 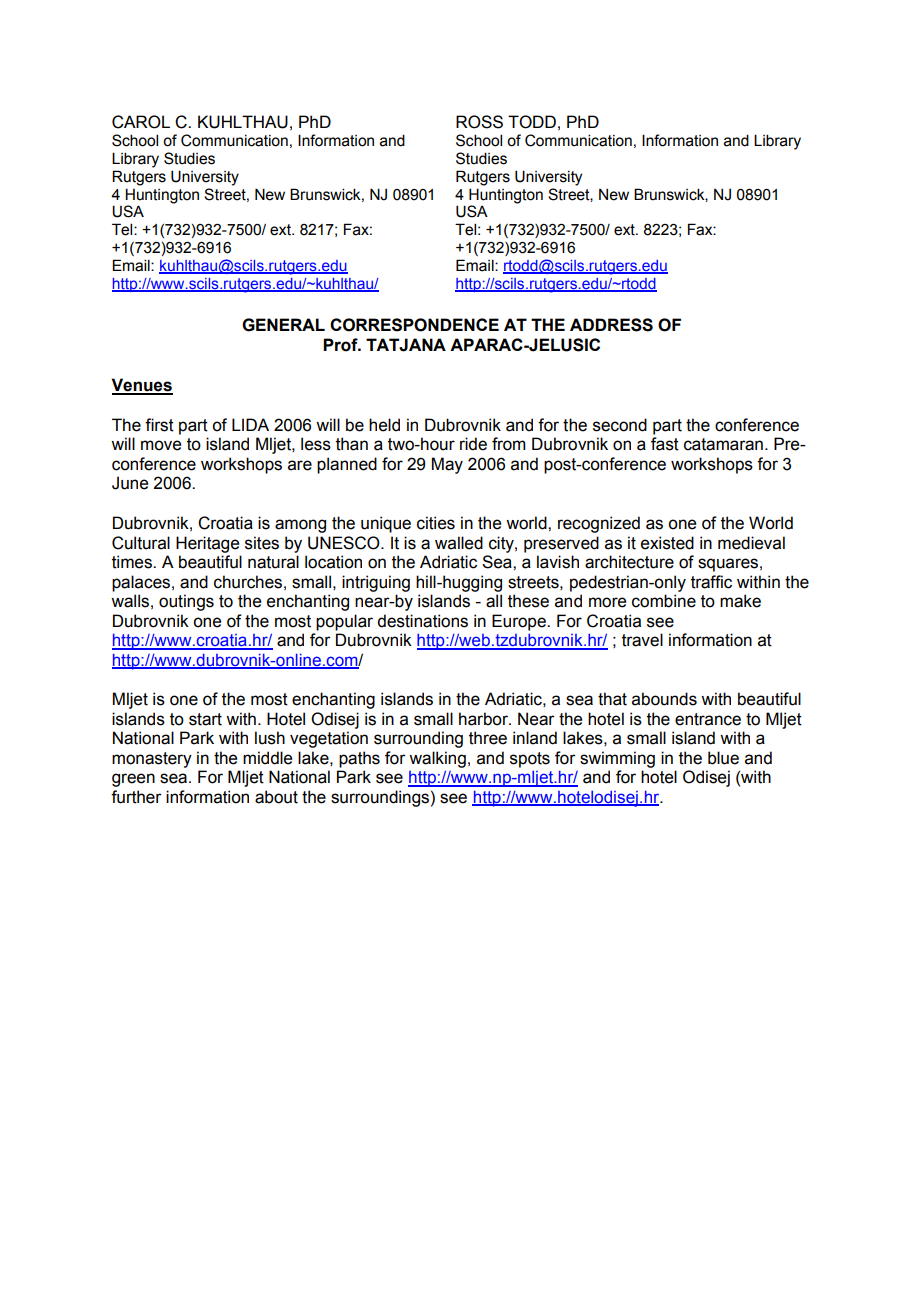 What do you see at coordinates (161, 445) in the screenshot?
I see `move` at bounding box center [161, 445].
